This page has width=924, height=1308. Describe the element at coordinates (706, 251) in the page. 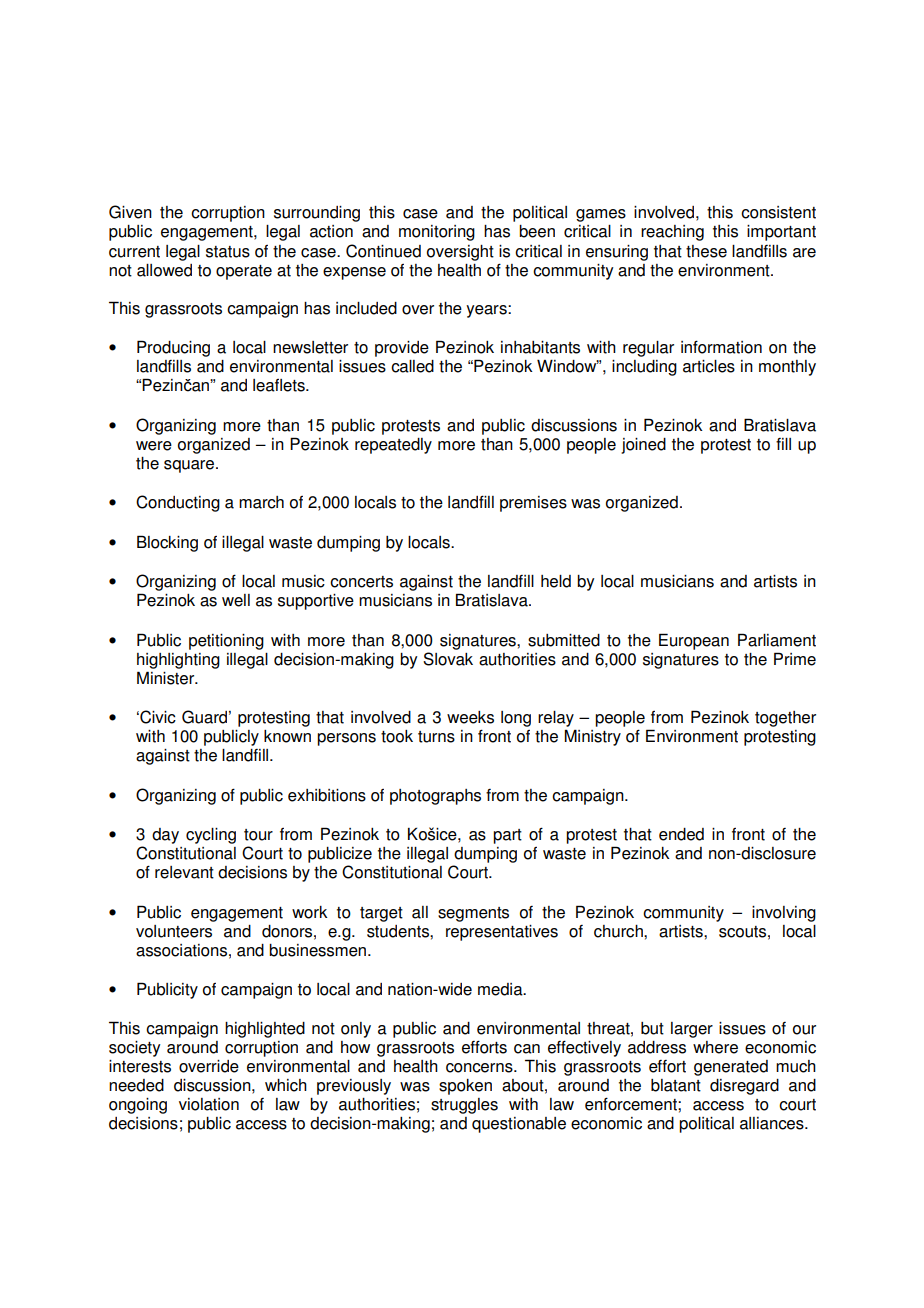

I see `these` at that location.
